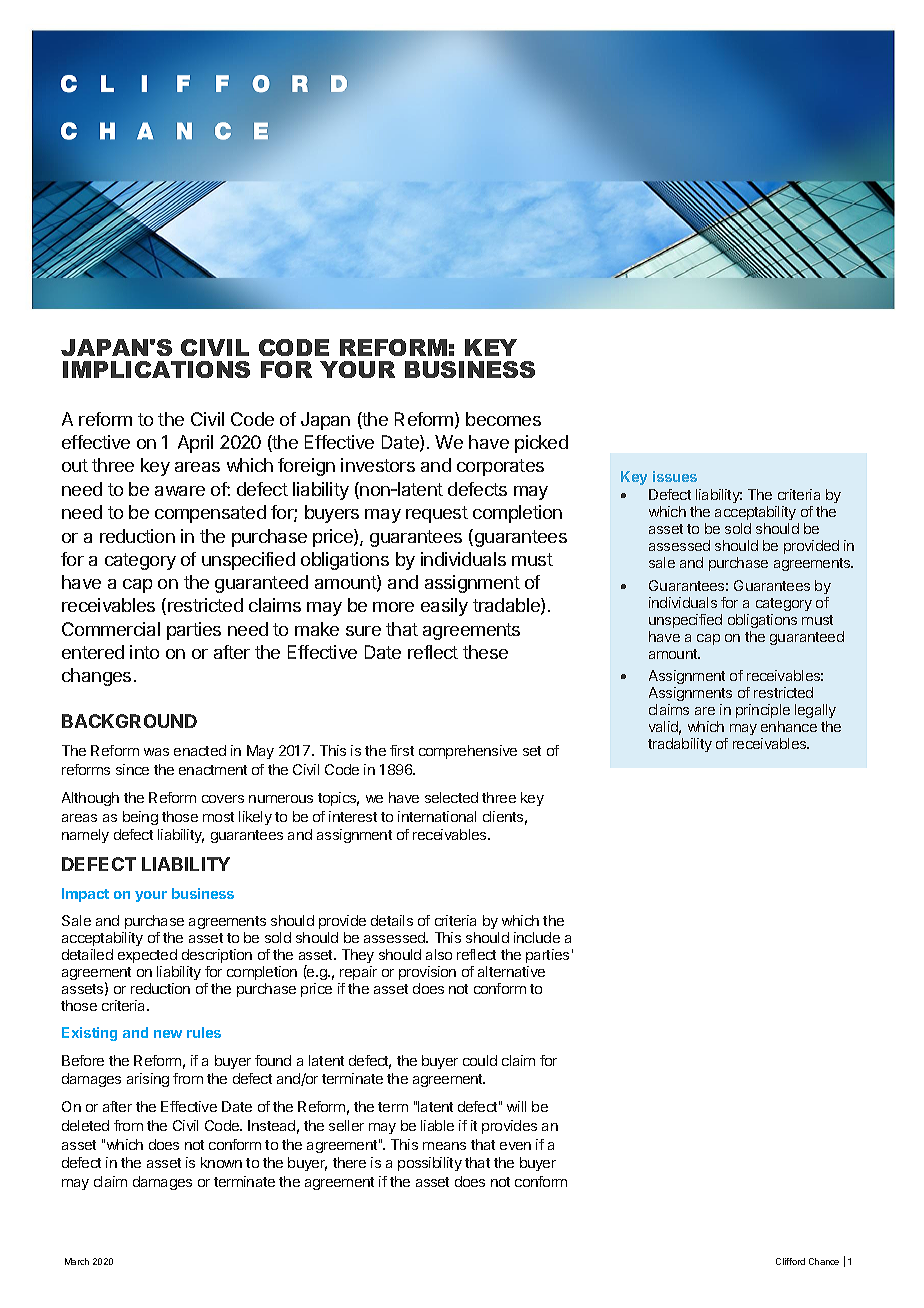 The height and width of the screenshot is (1308, 924). What do you see at coordinates (503, 419) in the screenshot?
I see `becomes` at bounding box center [503, 419].
